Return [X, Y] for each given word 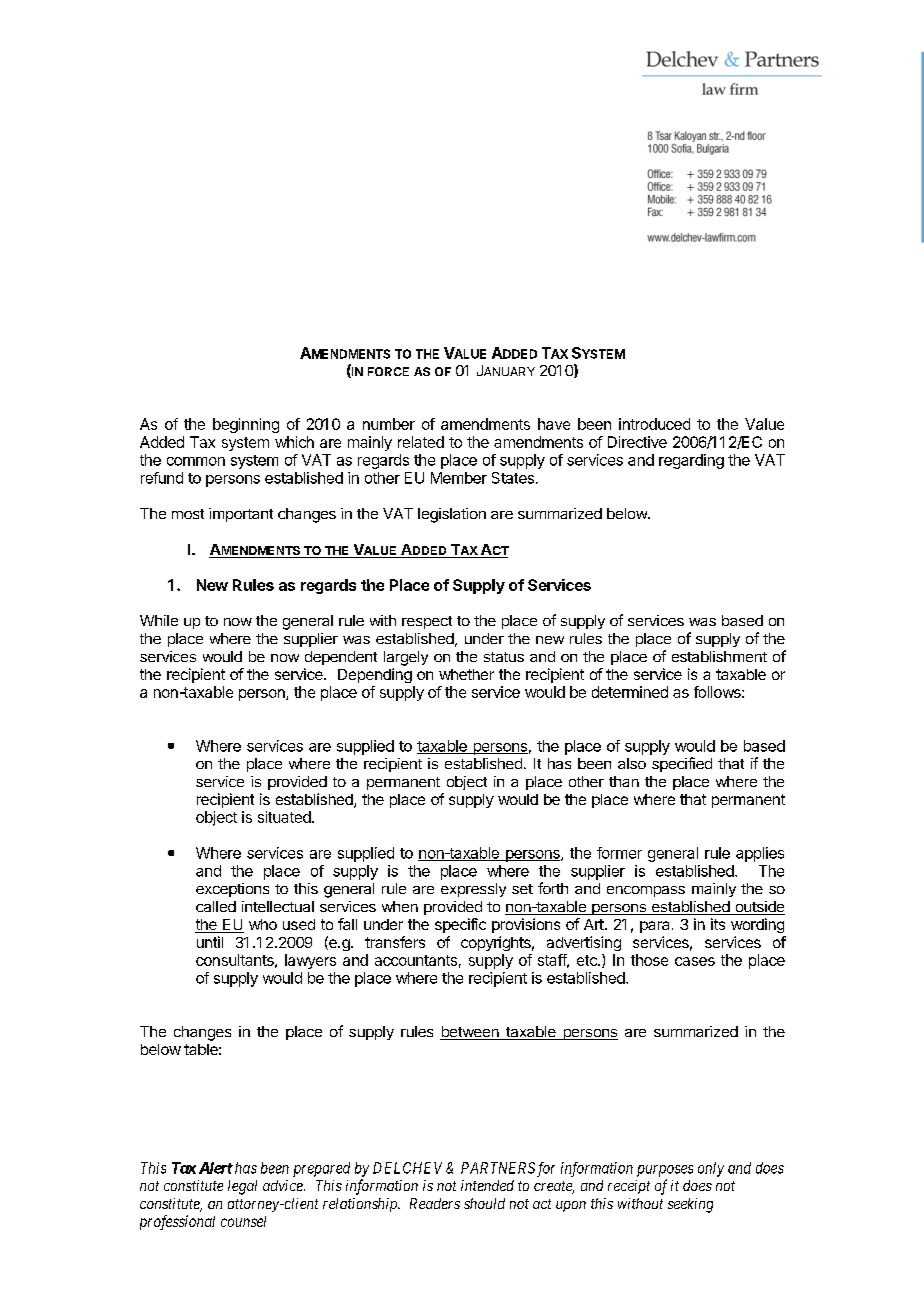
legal [242, 1187]
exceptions [232, 890]
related [421, 442]
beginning [246, 425]
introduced [654, 424]
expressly [473, 890]
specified [682, 764]
